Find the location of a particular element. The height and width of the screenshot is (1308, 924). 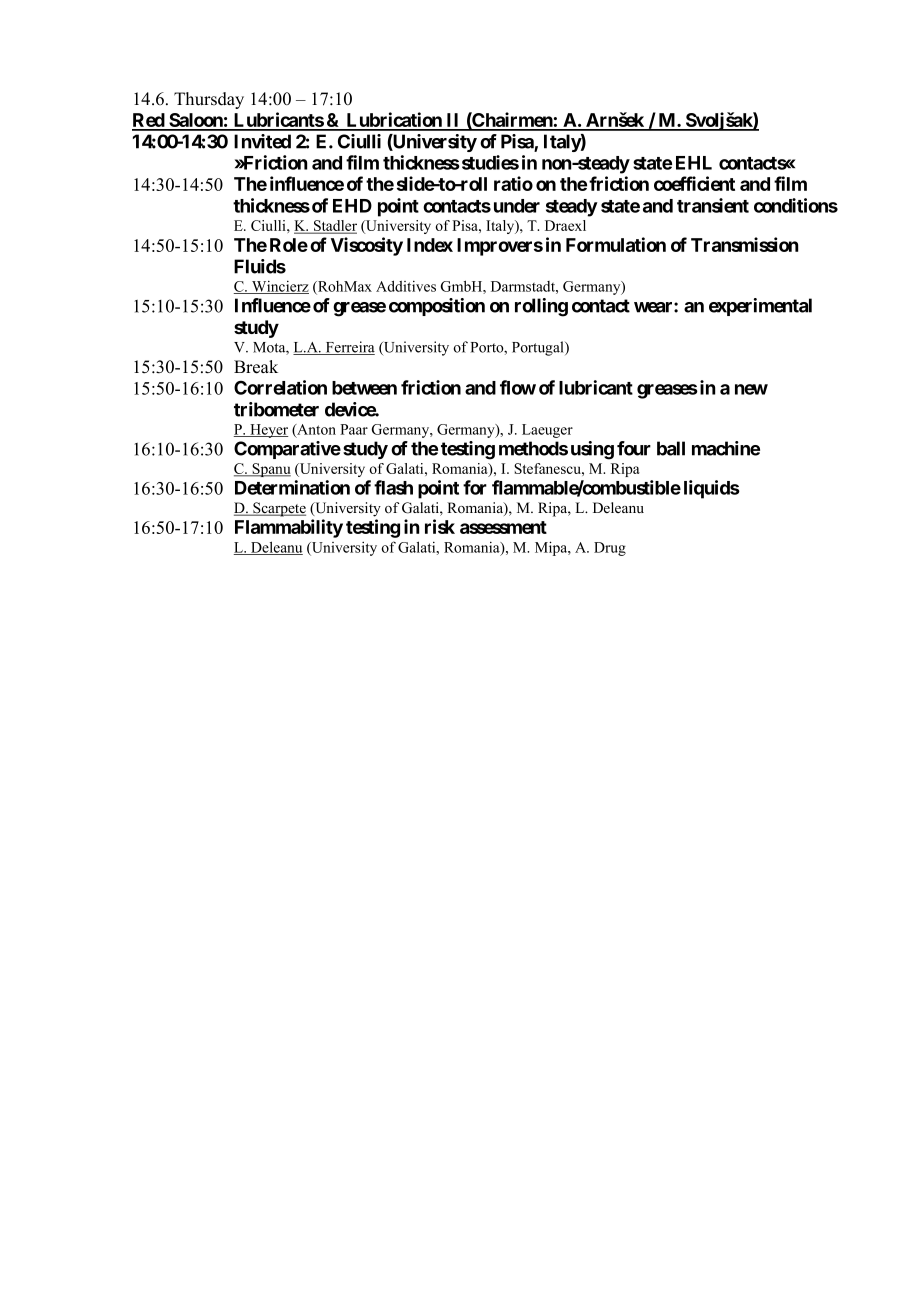

Transmission is located at coordinates (744, 244).
